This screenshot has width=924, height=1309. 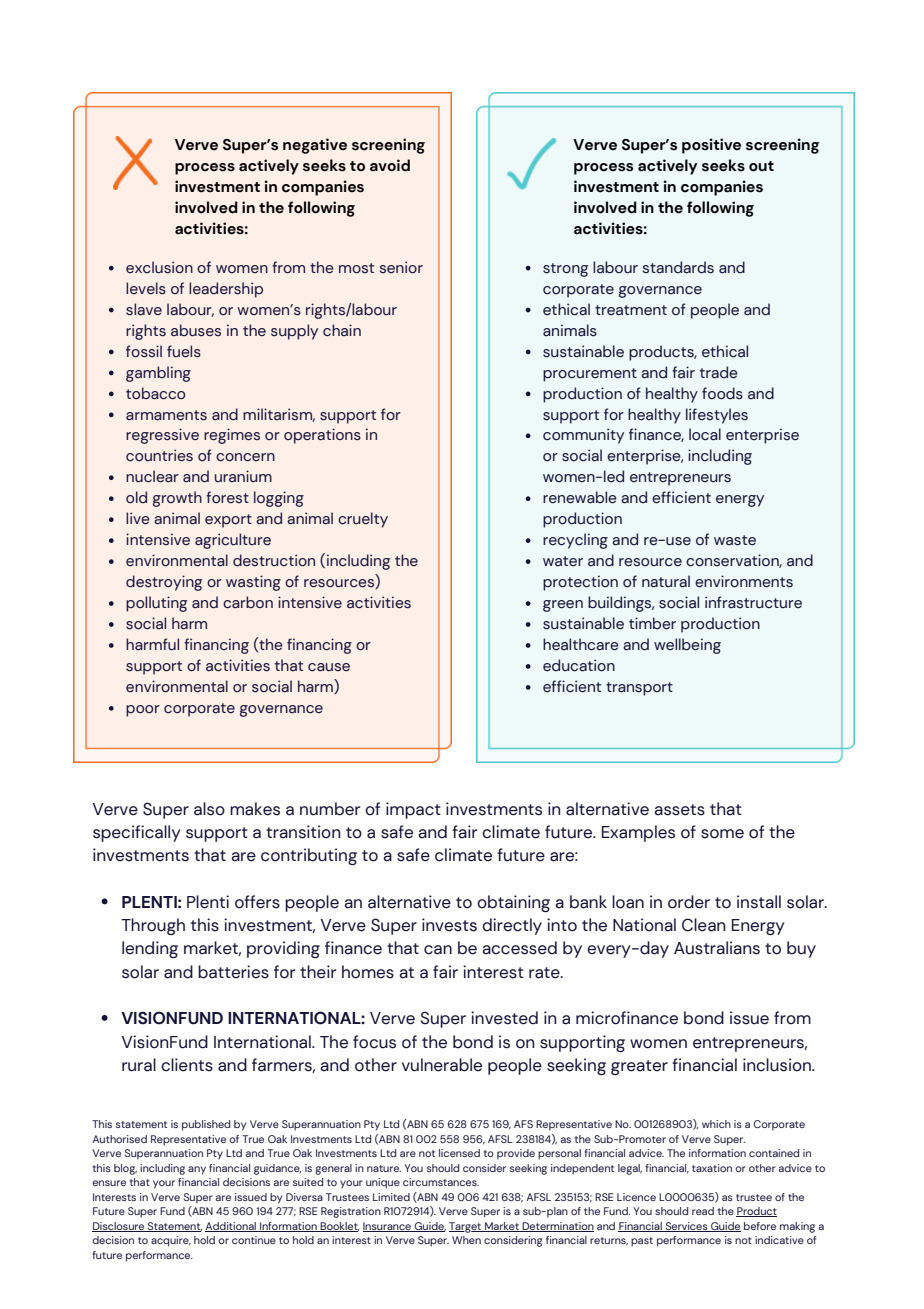 What do you see at coordinates (438, 950) in the screenshot?
I see `can` at bounding box center [438, 950].
